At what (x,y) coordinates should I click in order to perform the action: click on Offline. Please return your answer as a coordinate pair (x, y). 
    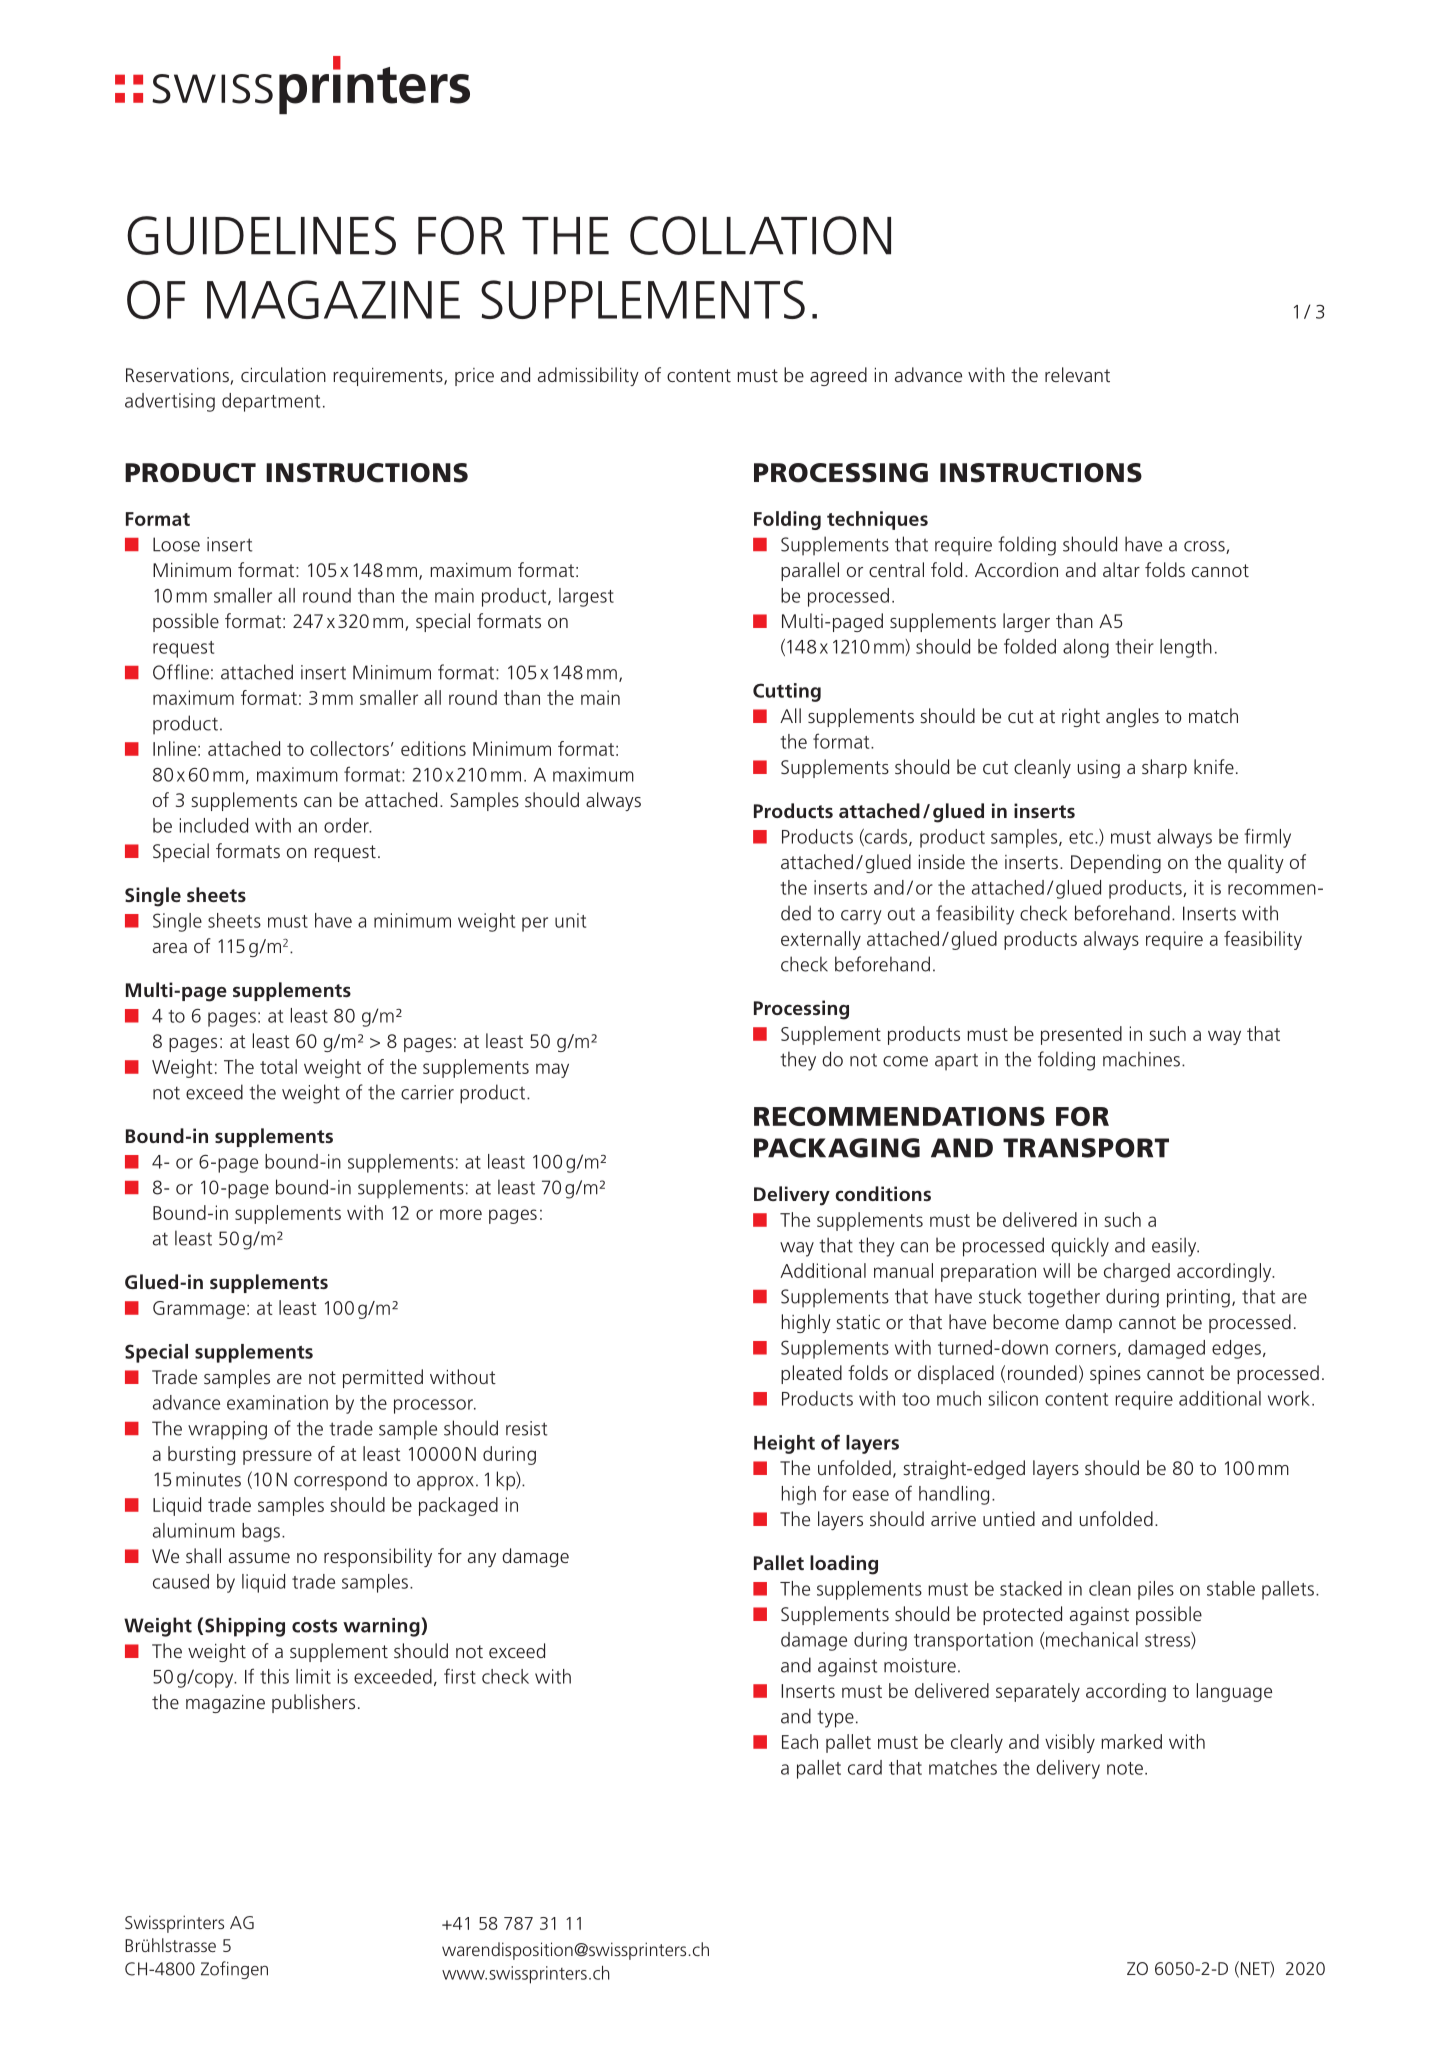
    Looking at the image, I should click on (181, 672).
